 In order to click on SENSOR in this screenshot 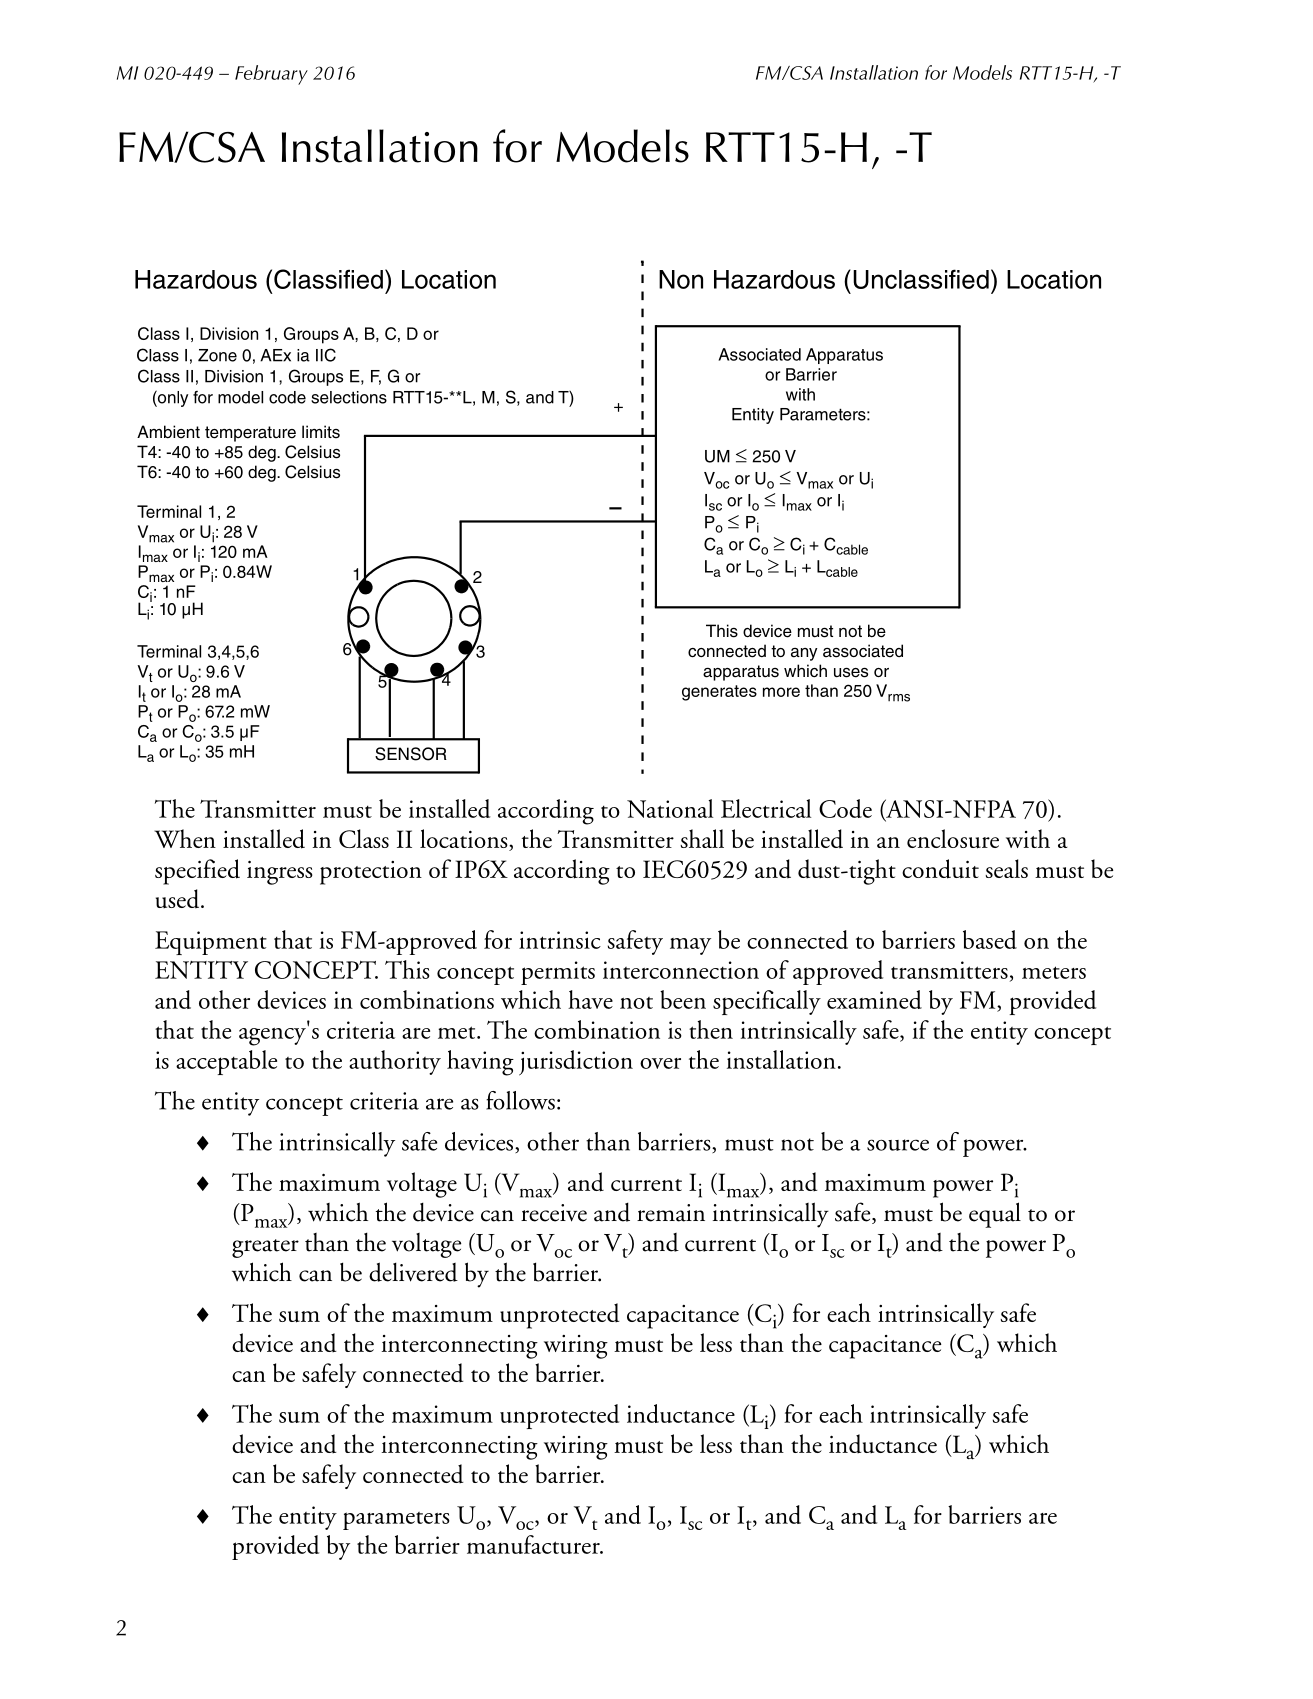, I will do `click(411, 754)`.
